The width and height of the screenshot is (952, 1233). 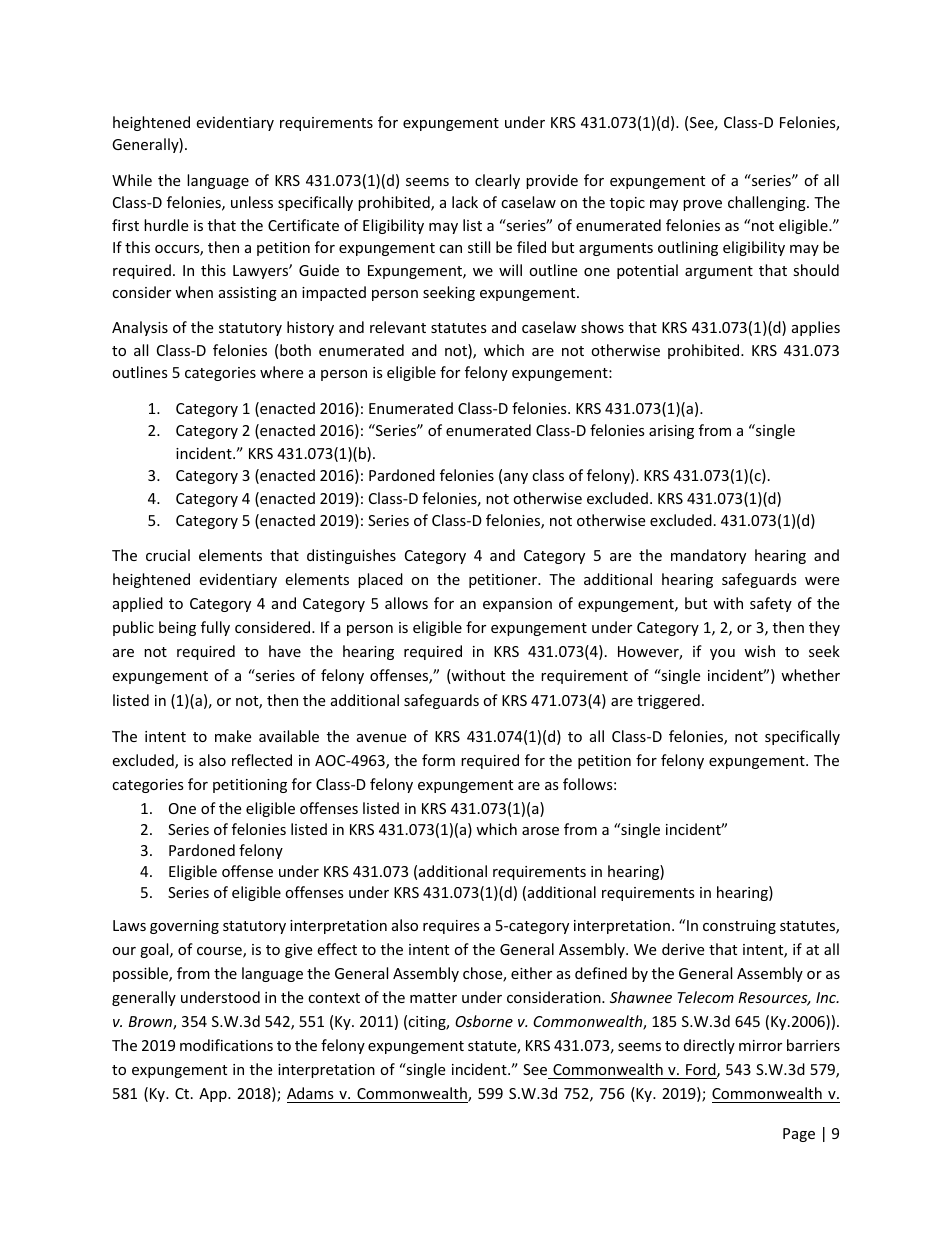 What do you see at coordinates (517, 605) in the screenshot?
I see `expansion` at bounding box center [517, 605].
